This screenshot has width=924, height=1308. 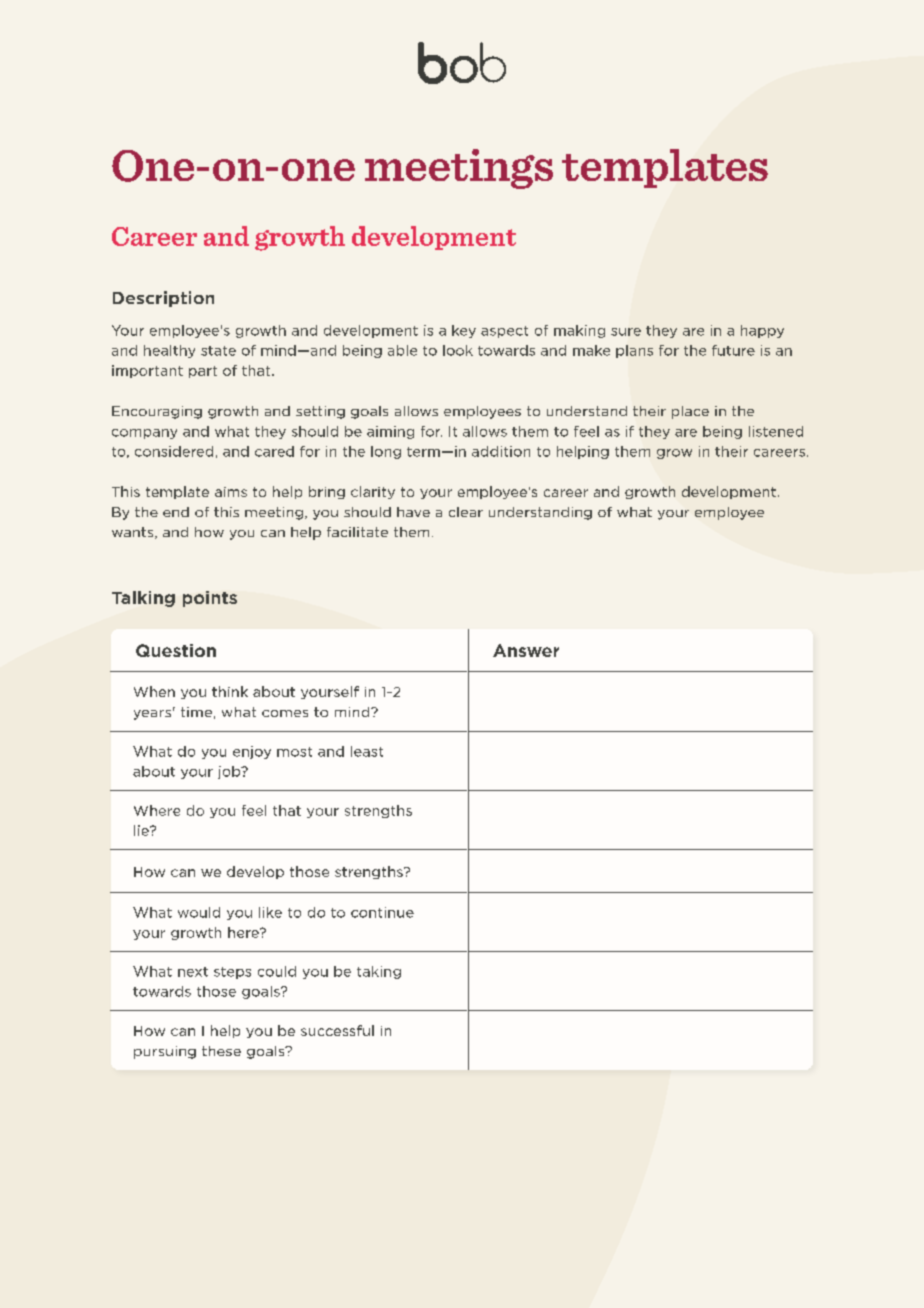 I want to click on successful, so click(x=337, y=1030).
